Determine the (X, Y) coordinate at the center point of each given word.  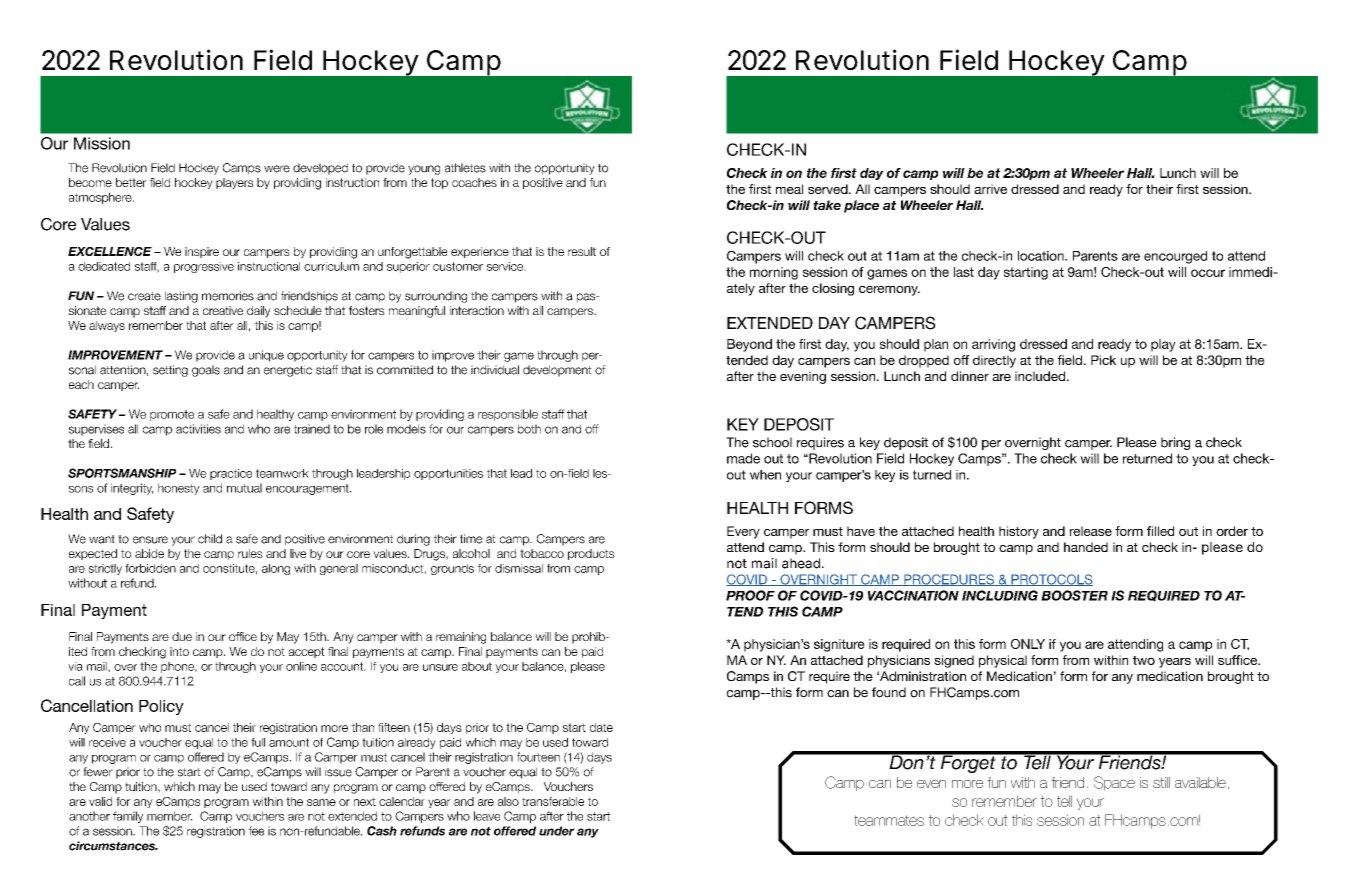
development (557, 371)
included (1041, 376)
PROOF (750, 595)
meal (789, 189)
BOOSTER (1074, 595)
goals (206, 371)
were (277, 169)
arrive (990, 189)
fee (256, 831)
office (243, 636)
